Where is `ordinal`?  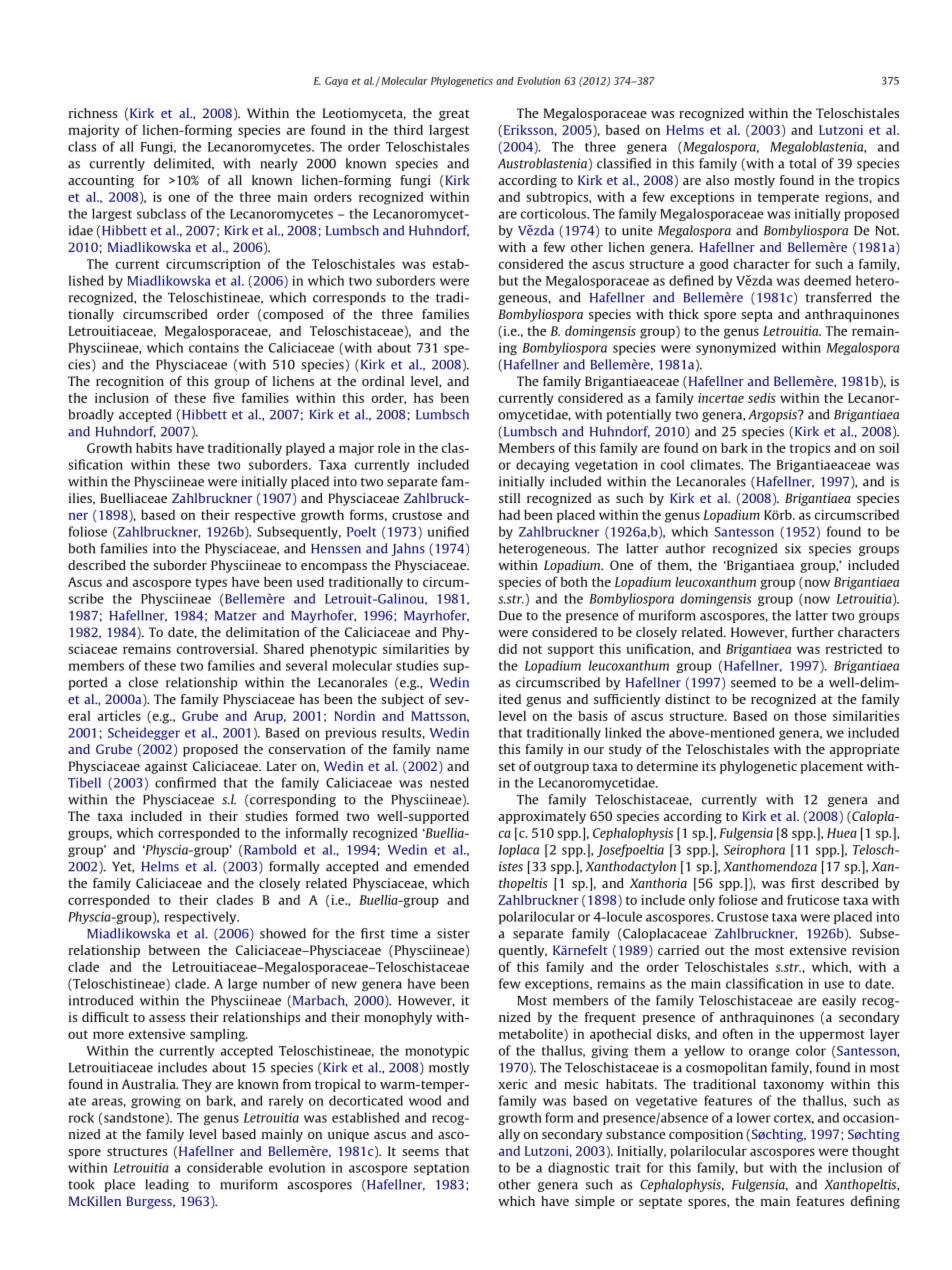 ordinal is located at coordinates (383, 381).
